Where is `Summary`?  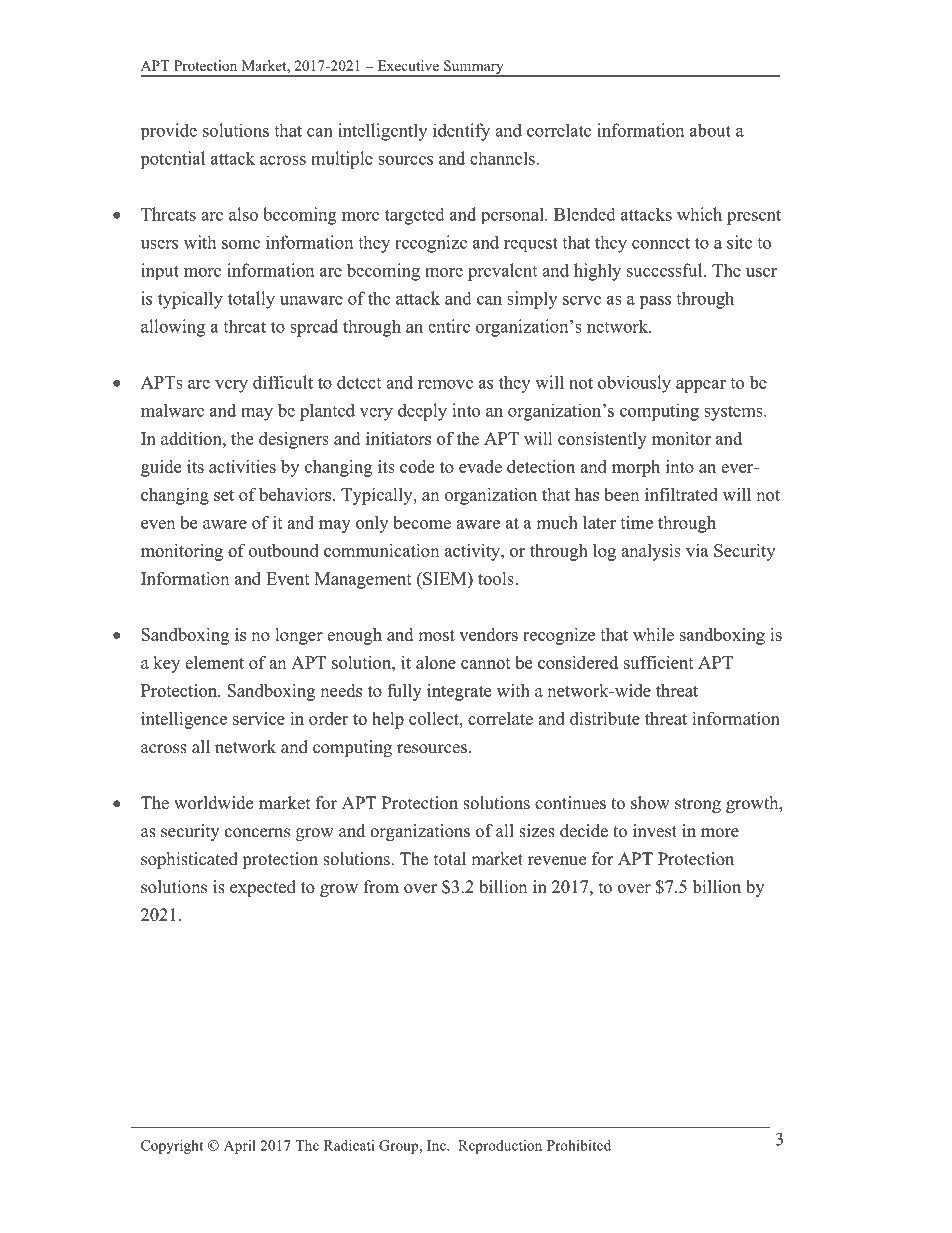 Summary is located at coordinates (474, 68).
